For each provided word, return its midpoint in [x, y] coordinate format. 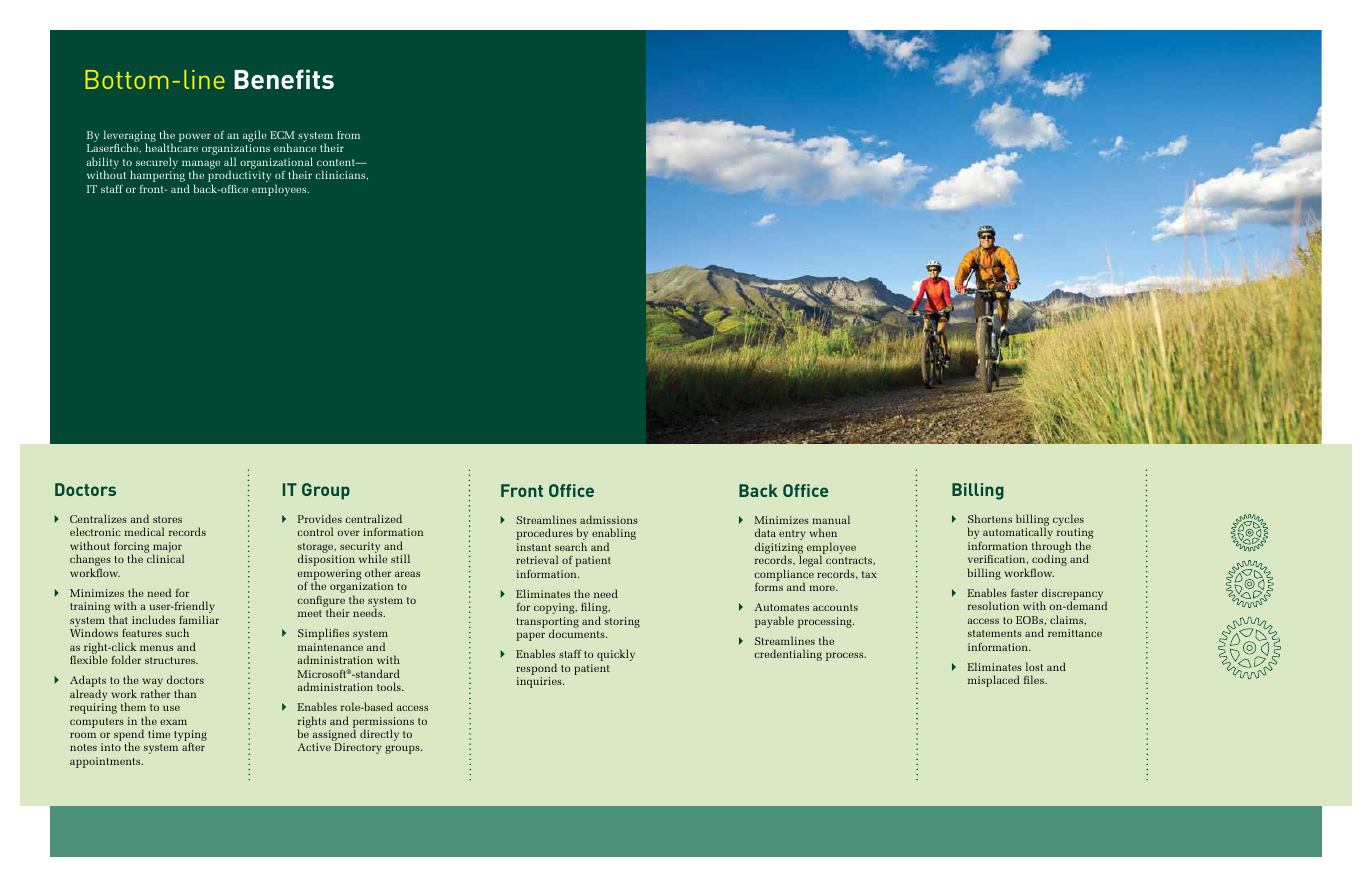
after [193, 746]
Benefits [284, 79]
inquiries [540, 682]
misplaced [994, 681]
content [337, 162]
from [348, 134]
